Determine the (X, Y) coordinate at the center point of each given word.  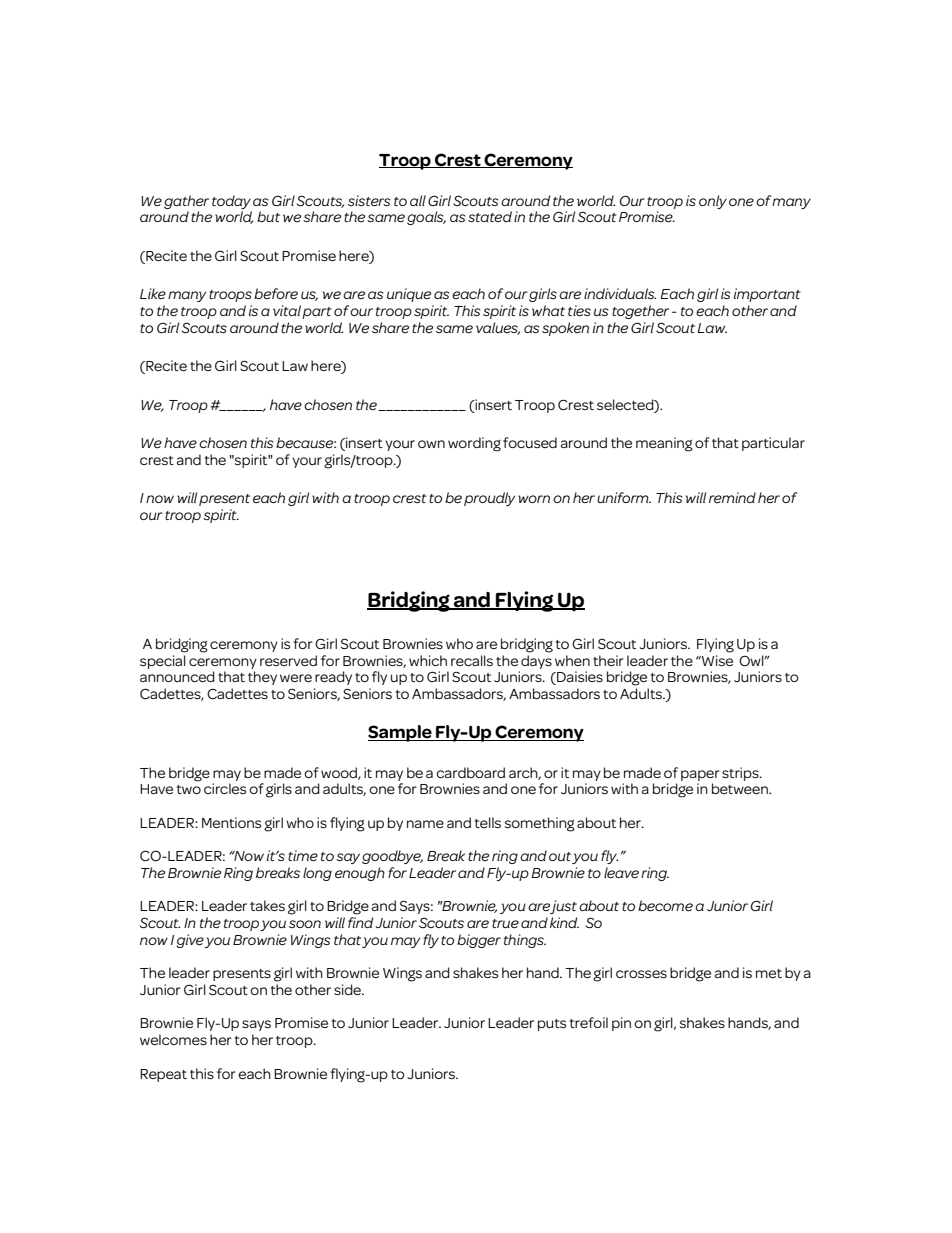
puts (552, 1025)
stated (490, 216)
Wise (716, 660)
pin (621, 1024)
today (231, 202)
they (262, 678)
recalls (472, 660)
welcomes (173, 1039)
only (713, 202)
